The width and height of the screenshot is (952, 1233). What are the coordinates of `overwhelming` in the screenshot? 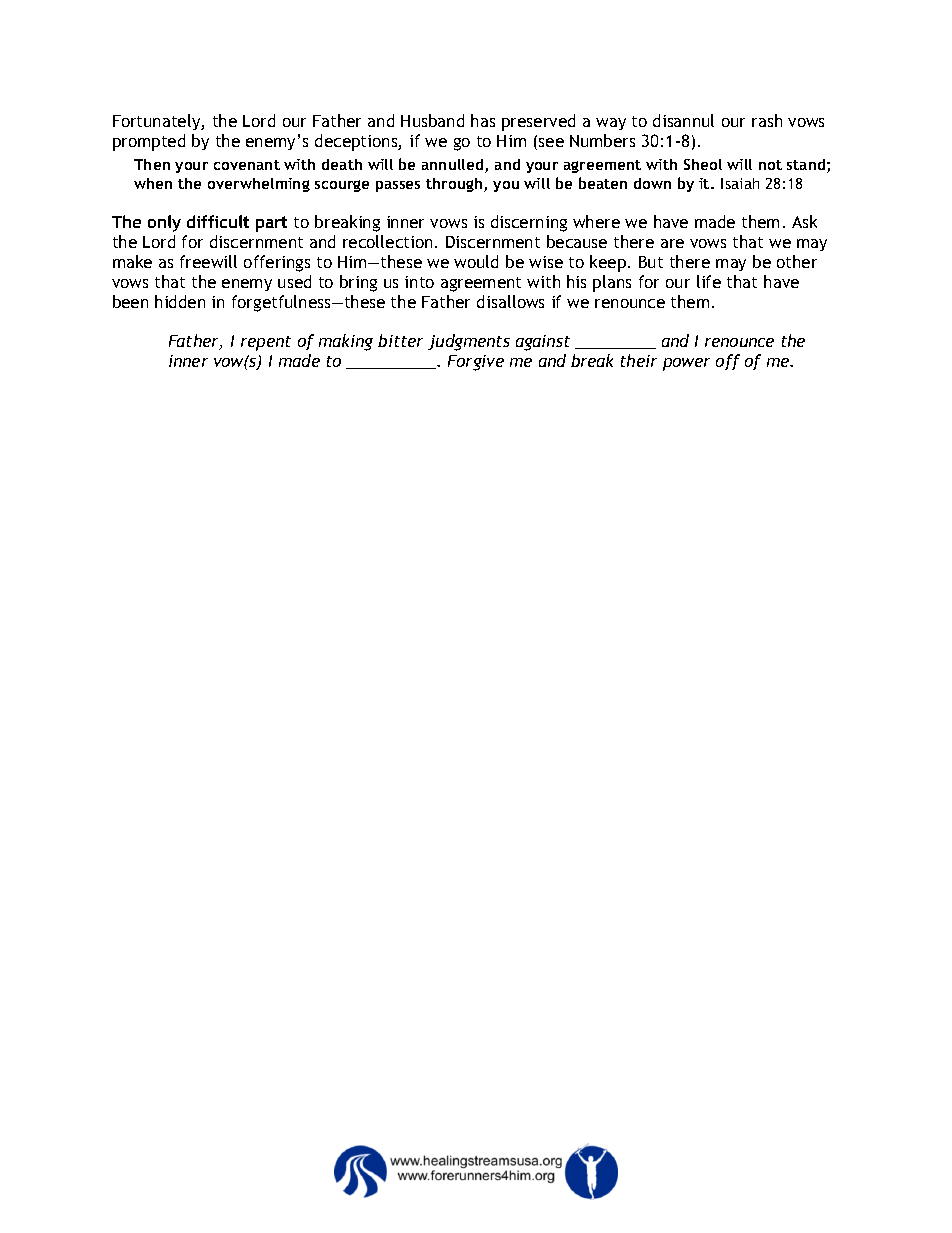 It's located at (259, 185).
